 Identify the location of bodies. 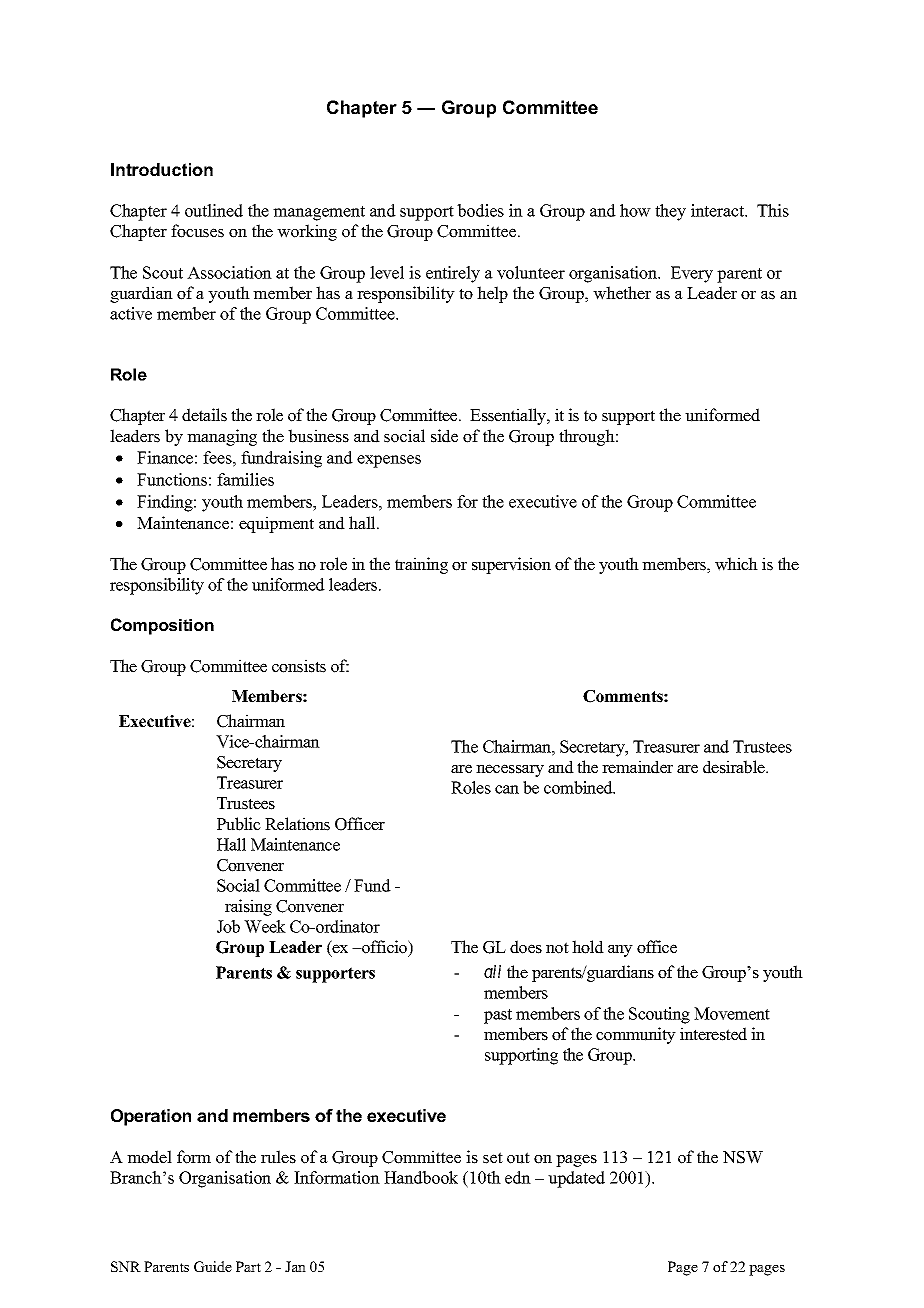
(480, 210).
